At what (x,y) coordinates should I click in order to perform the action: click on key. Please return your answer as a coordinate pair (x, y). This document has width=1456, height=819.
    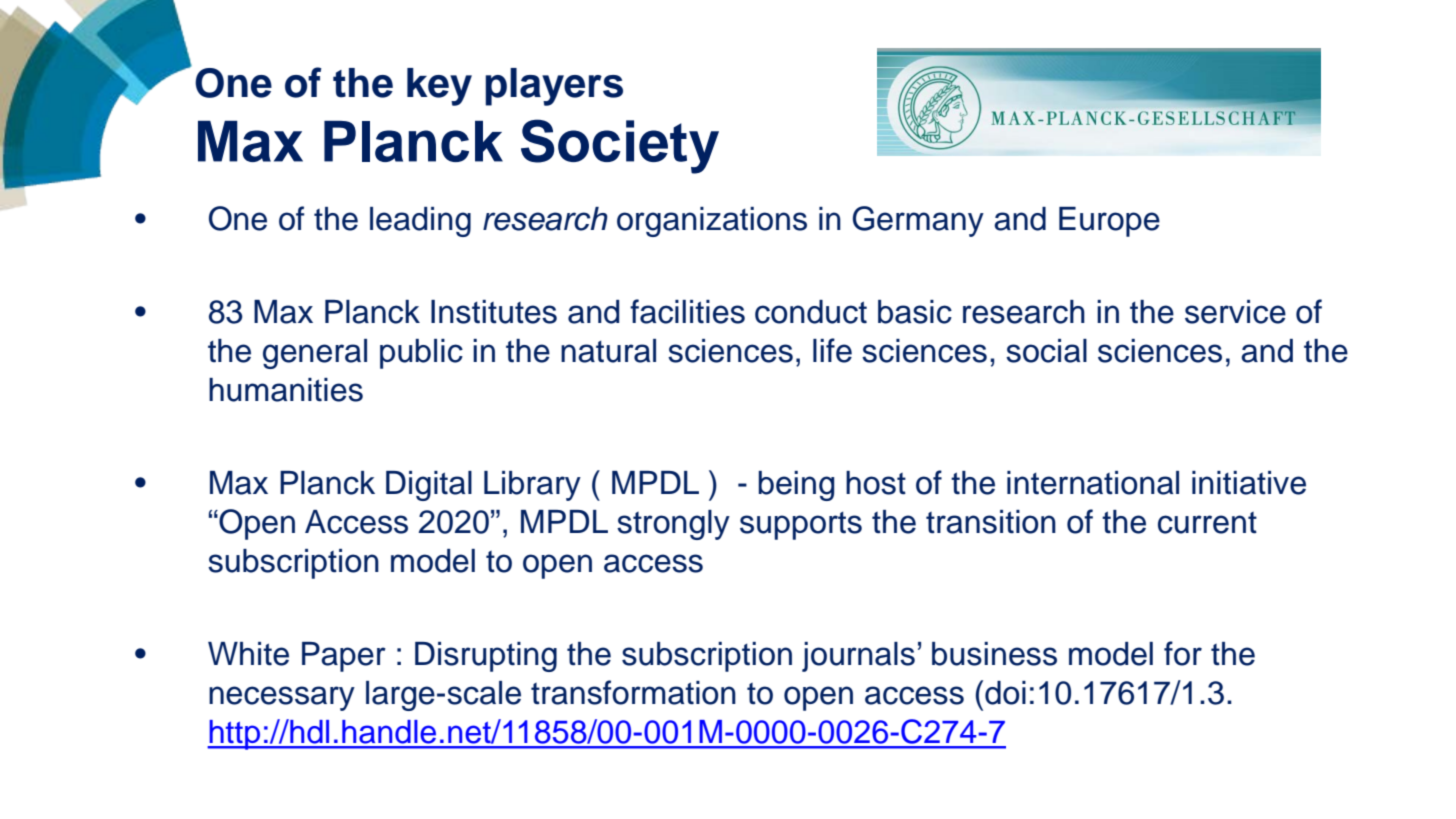
    Looking at the image, I should click on (439, 87).
